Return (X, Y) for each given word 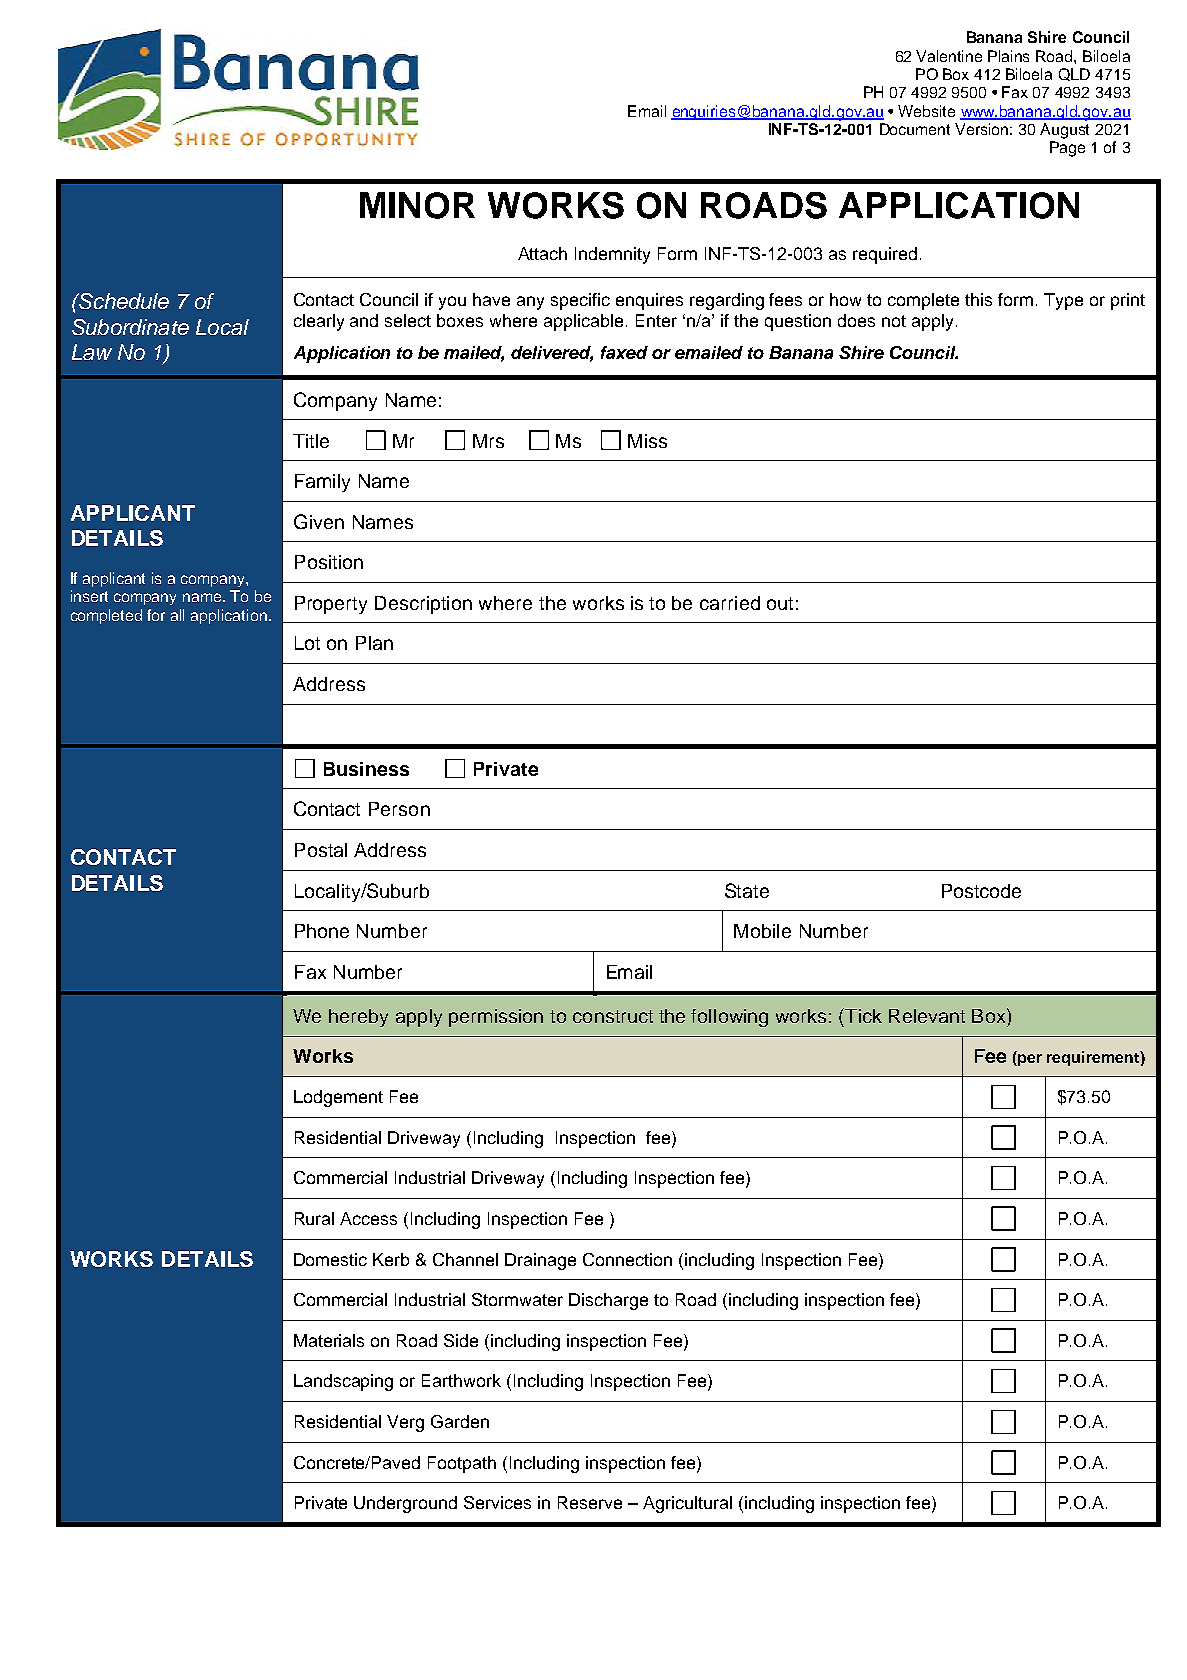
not (894, 321)
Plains (1008, 56)
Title (311, 441)
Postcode (981, 891)
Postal (321, 850)
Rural (314, 1218)
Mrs (488, 441)
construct (613, 1016)
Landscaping (343, 1382)
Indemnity (612, 255)
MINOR (417, 205)
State (747, 890)
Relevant (927, 1016)
